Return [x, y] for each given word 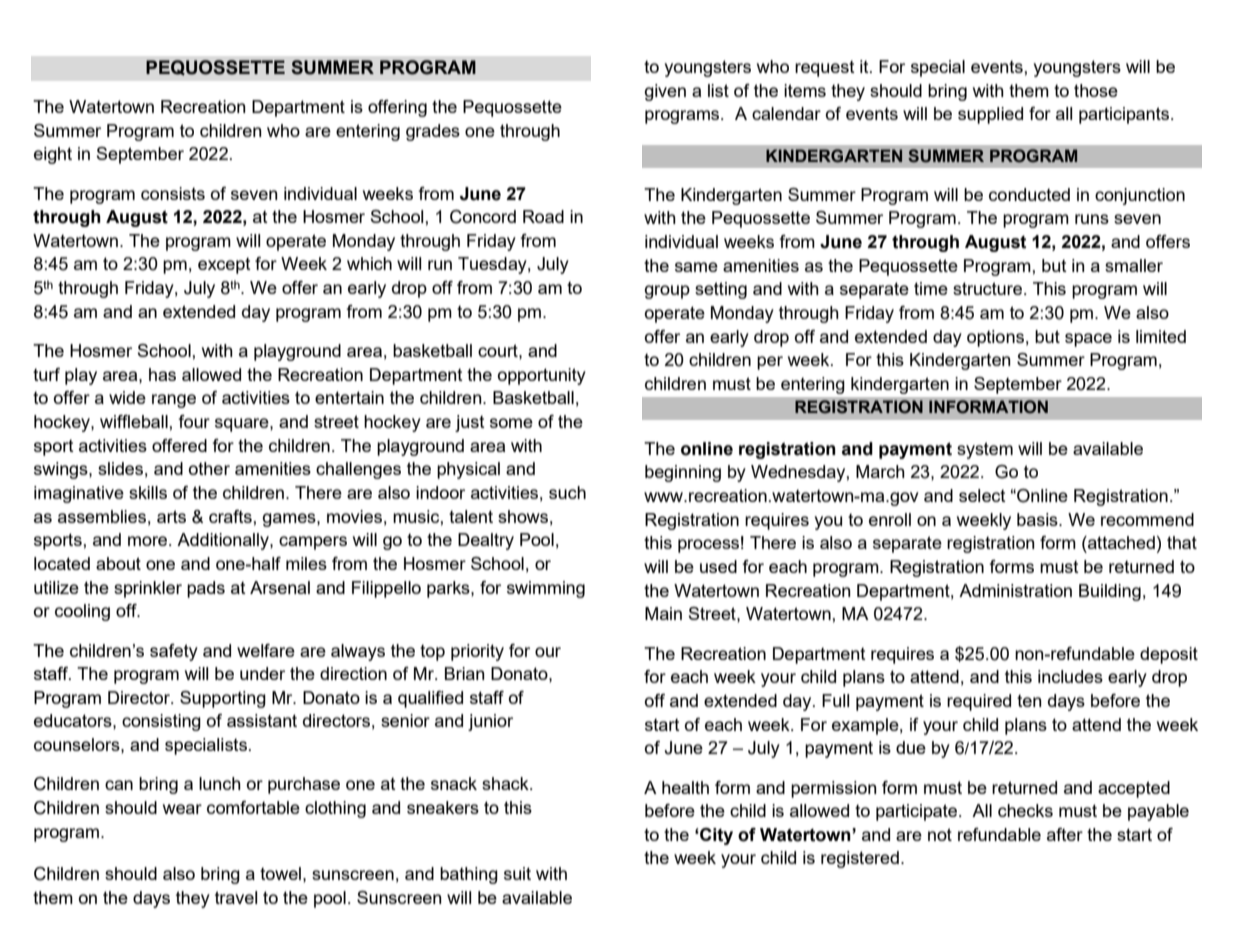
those [1096, 90]
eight [53, 155]
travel [236, 897]
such [567, 492]
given [665, 92]
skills [148, 492]
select [982, 495]
